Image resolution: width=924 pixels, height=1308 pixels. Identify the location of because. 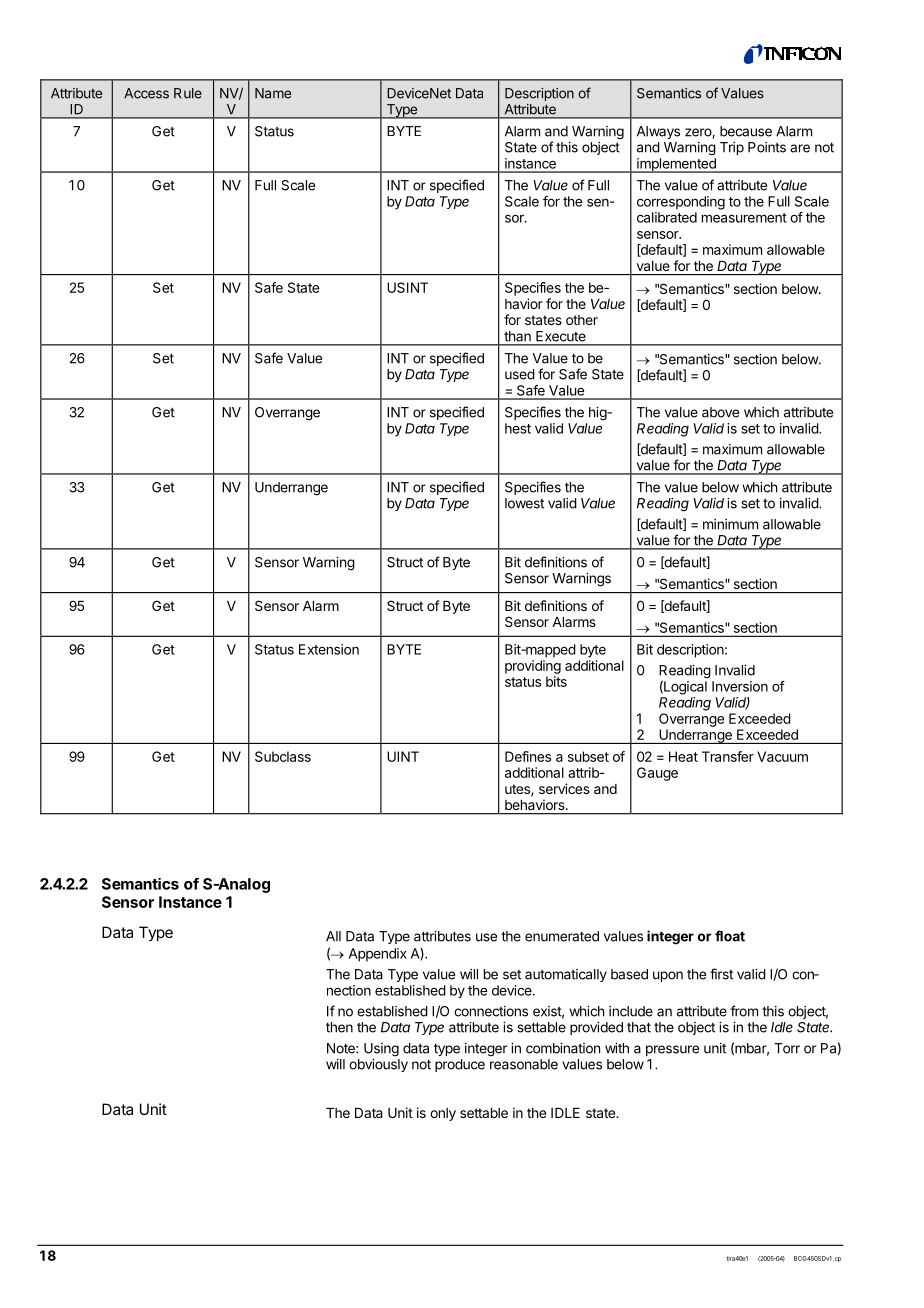
(746, 131).
